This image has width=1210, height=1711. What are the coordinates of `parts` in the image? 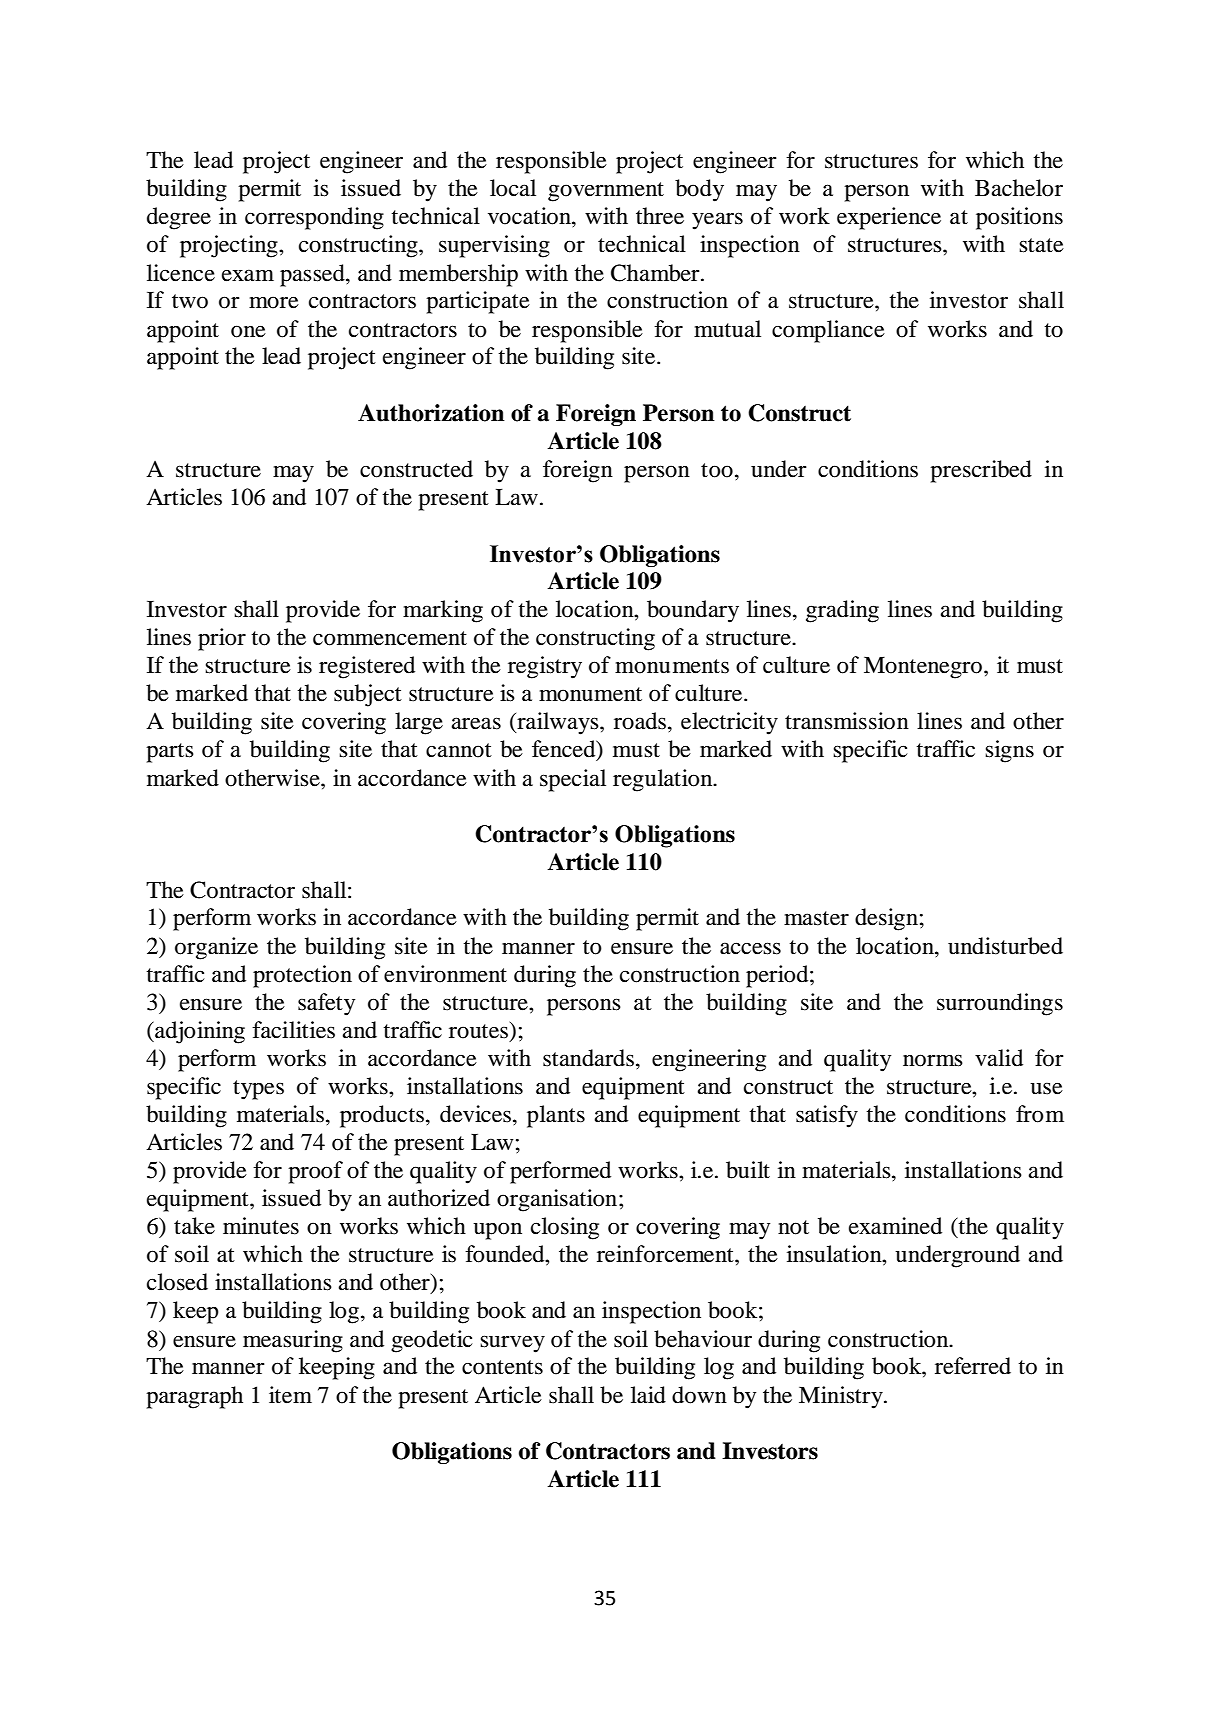 It's located at (170, 753).
